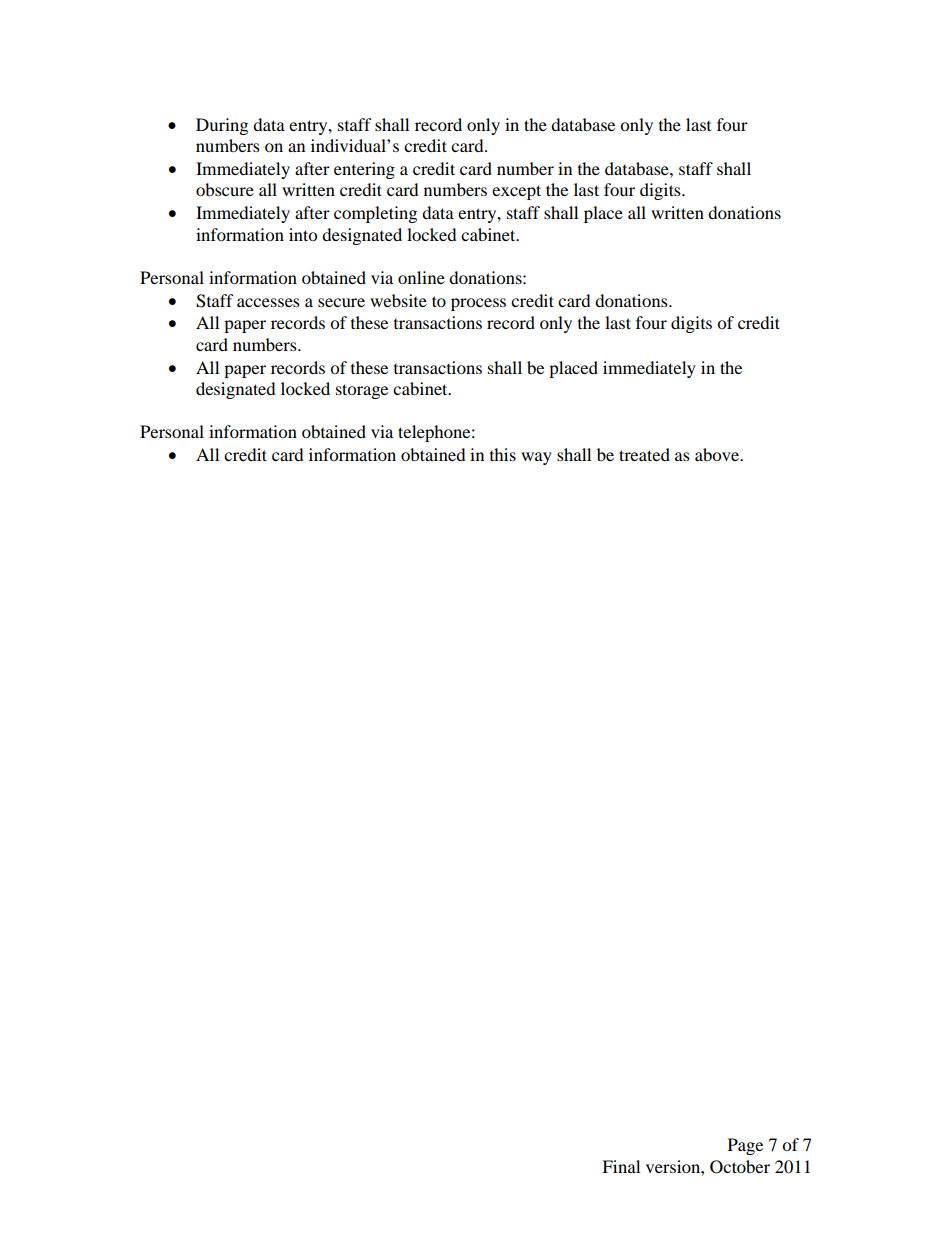 This document has height=1233, width=952. I want to click on way, so click(536, 458).
